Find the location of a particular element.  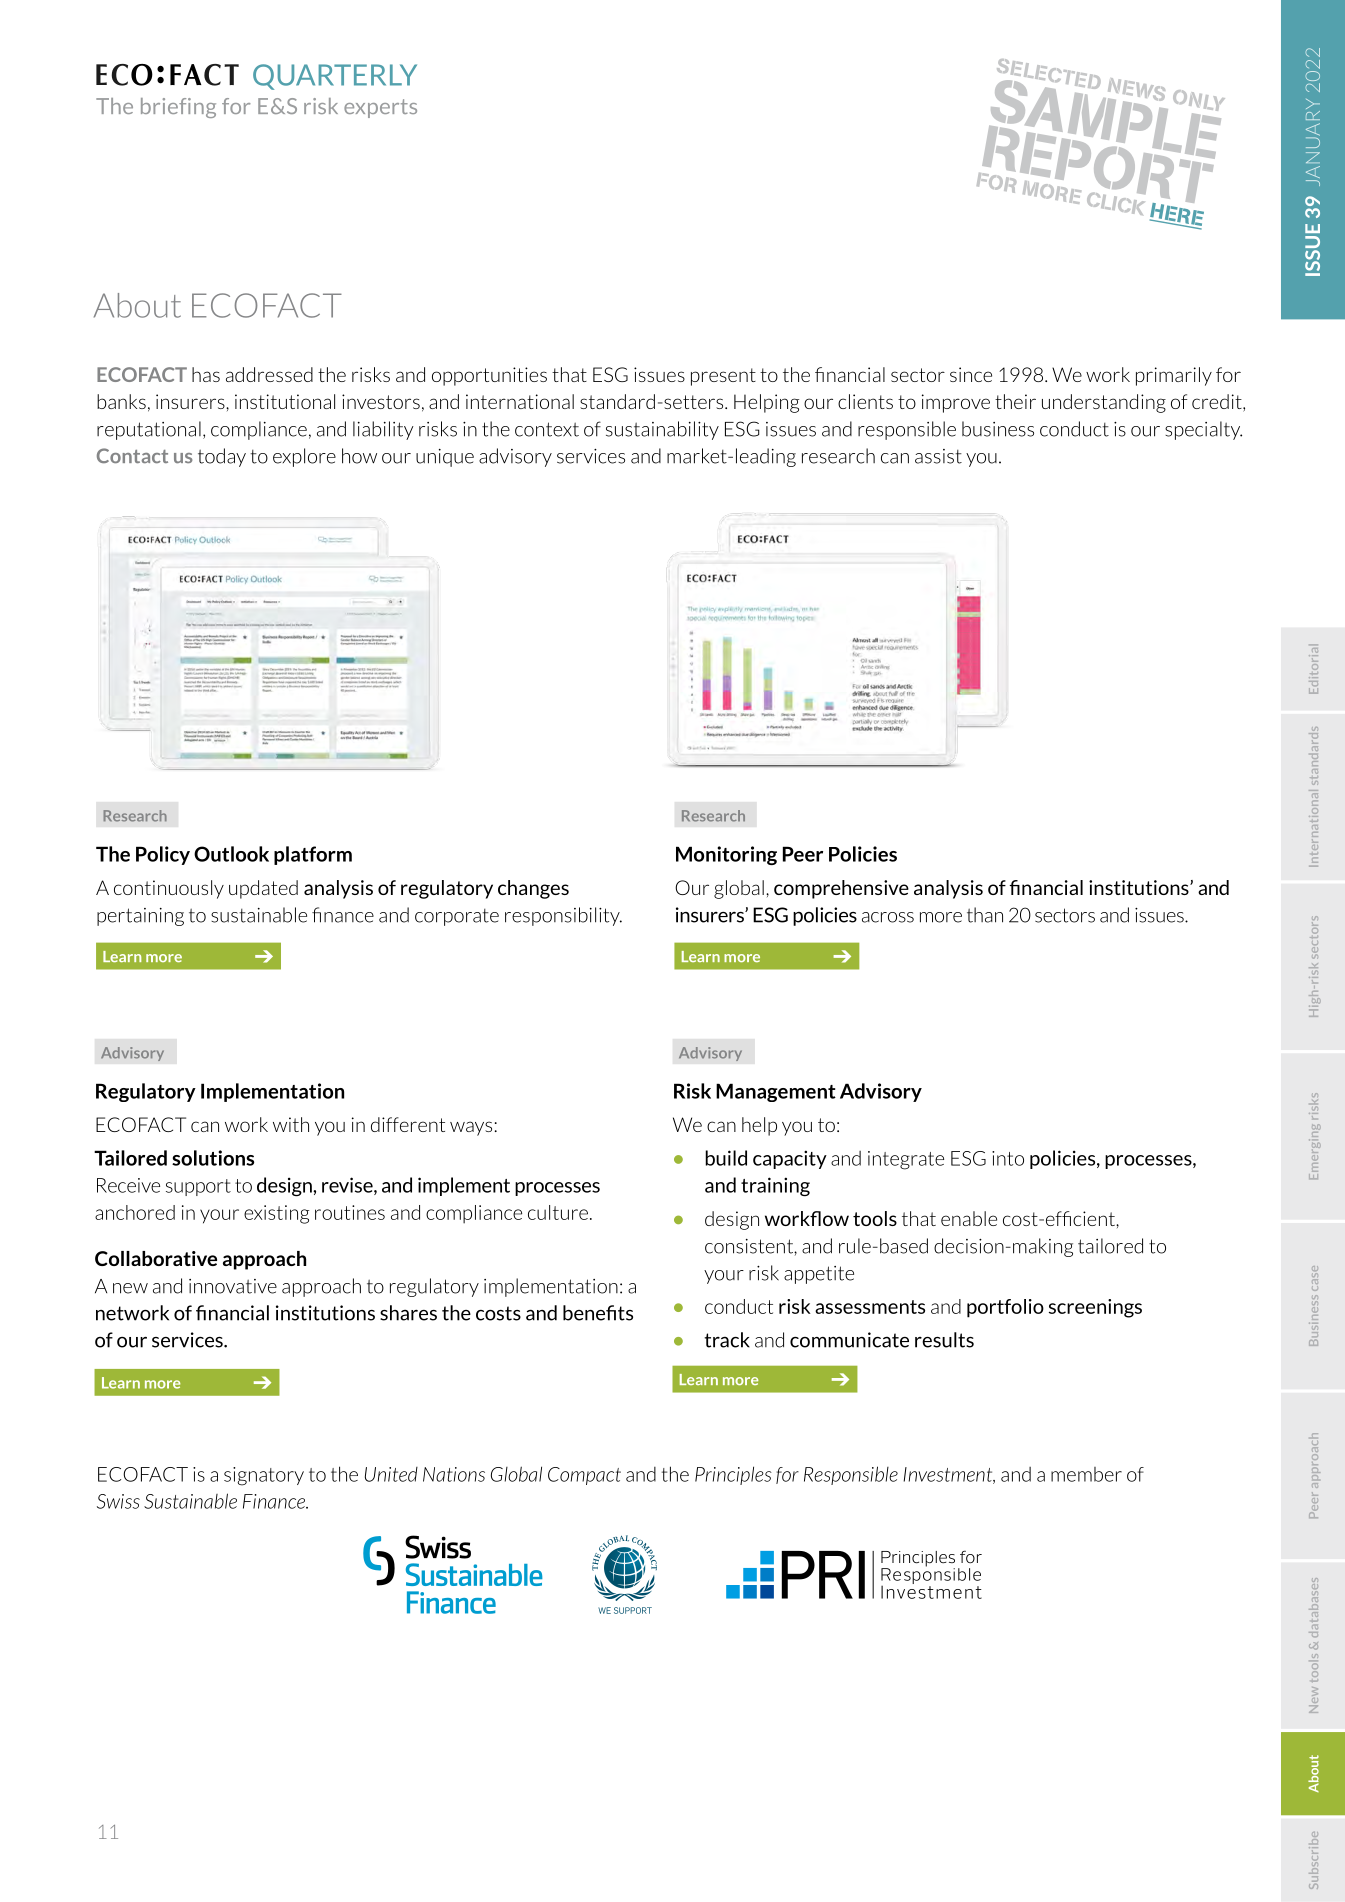

brief is located at coordinates (163, 106).
